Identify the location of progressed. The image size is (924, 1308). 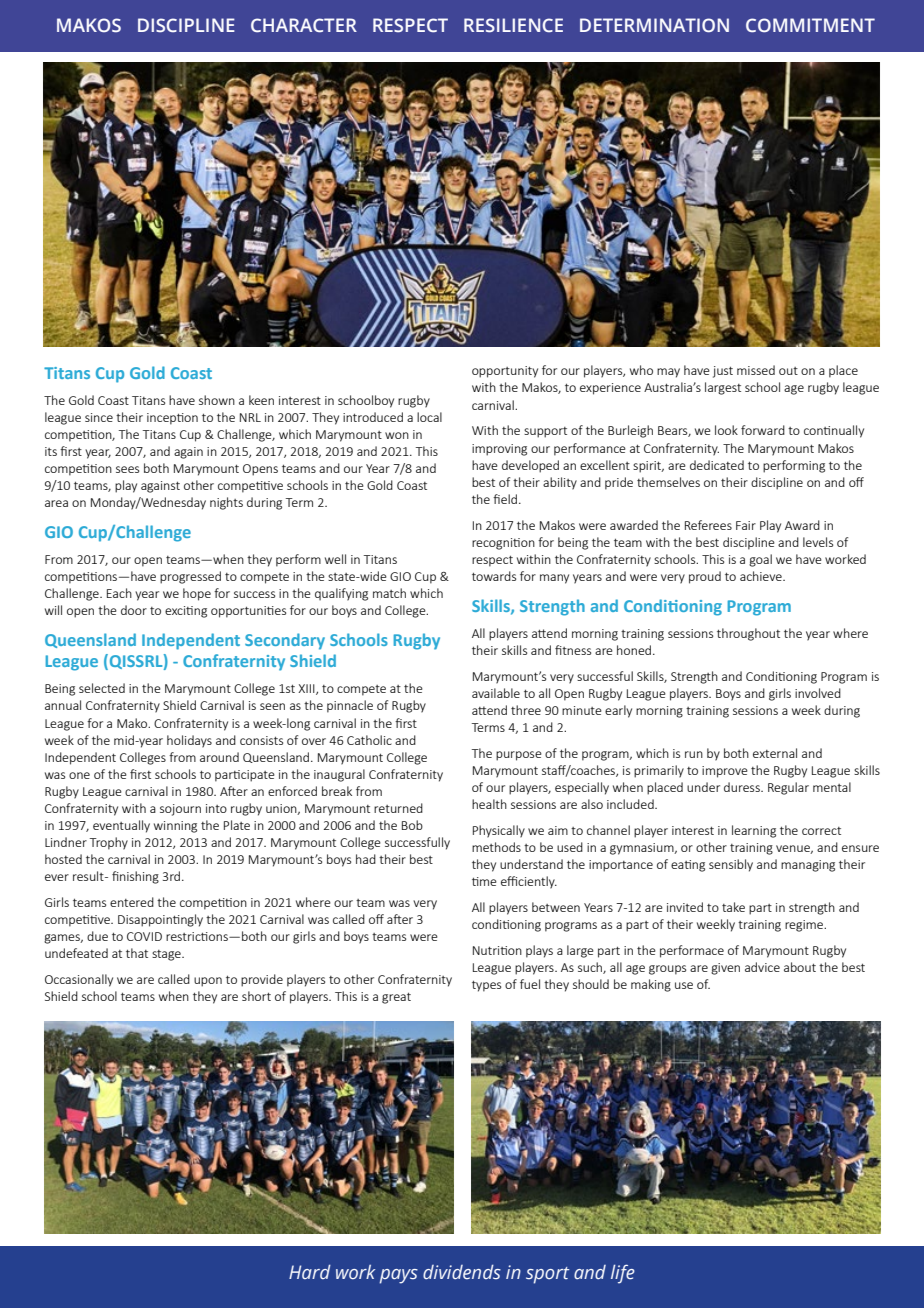
(190, 577).
